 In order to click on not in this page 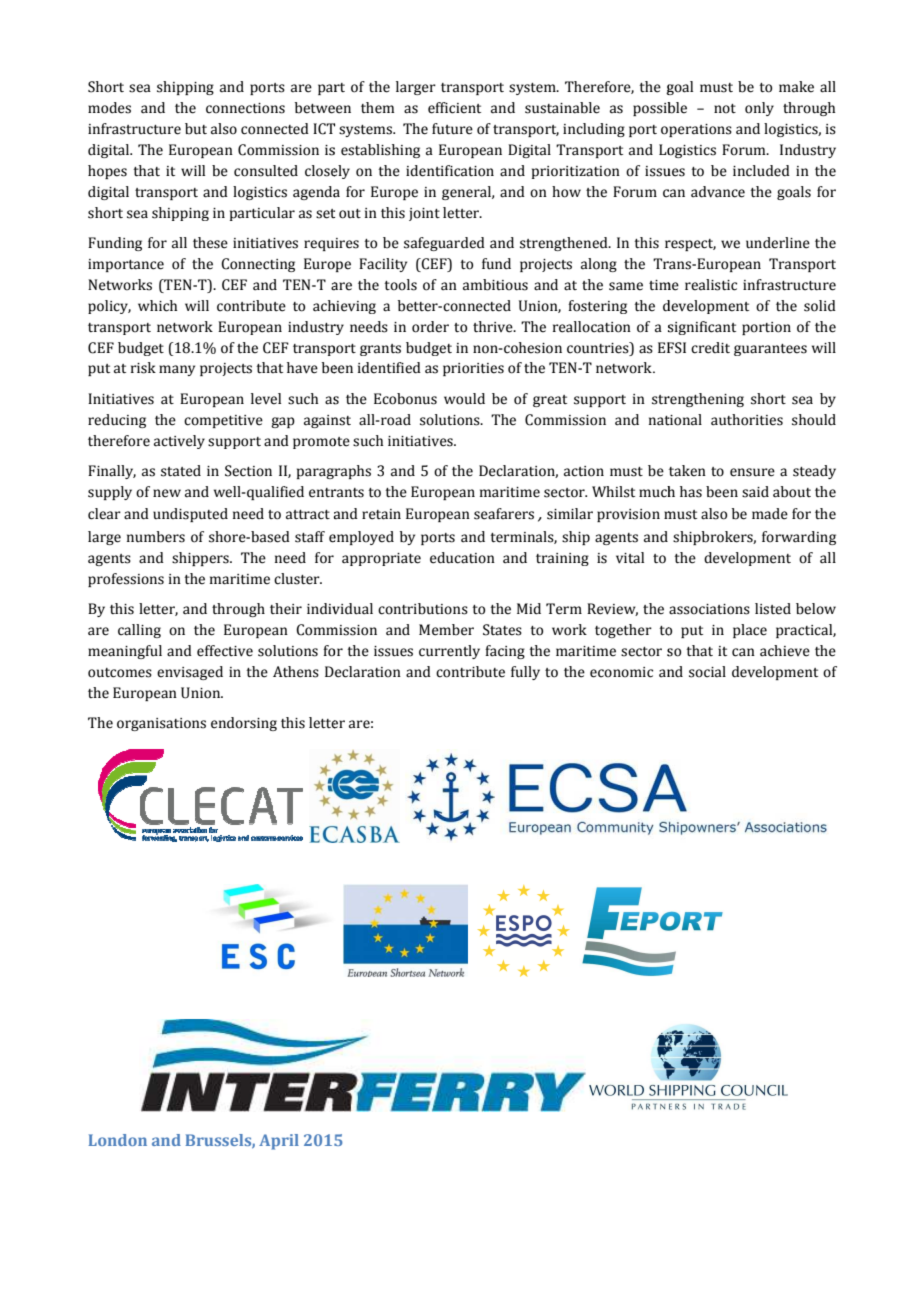, I will do `click(725, 109)`.
